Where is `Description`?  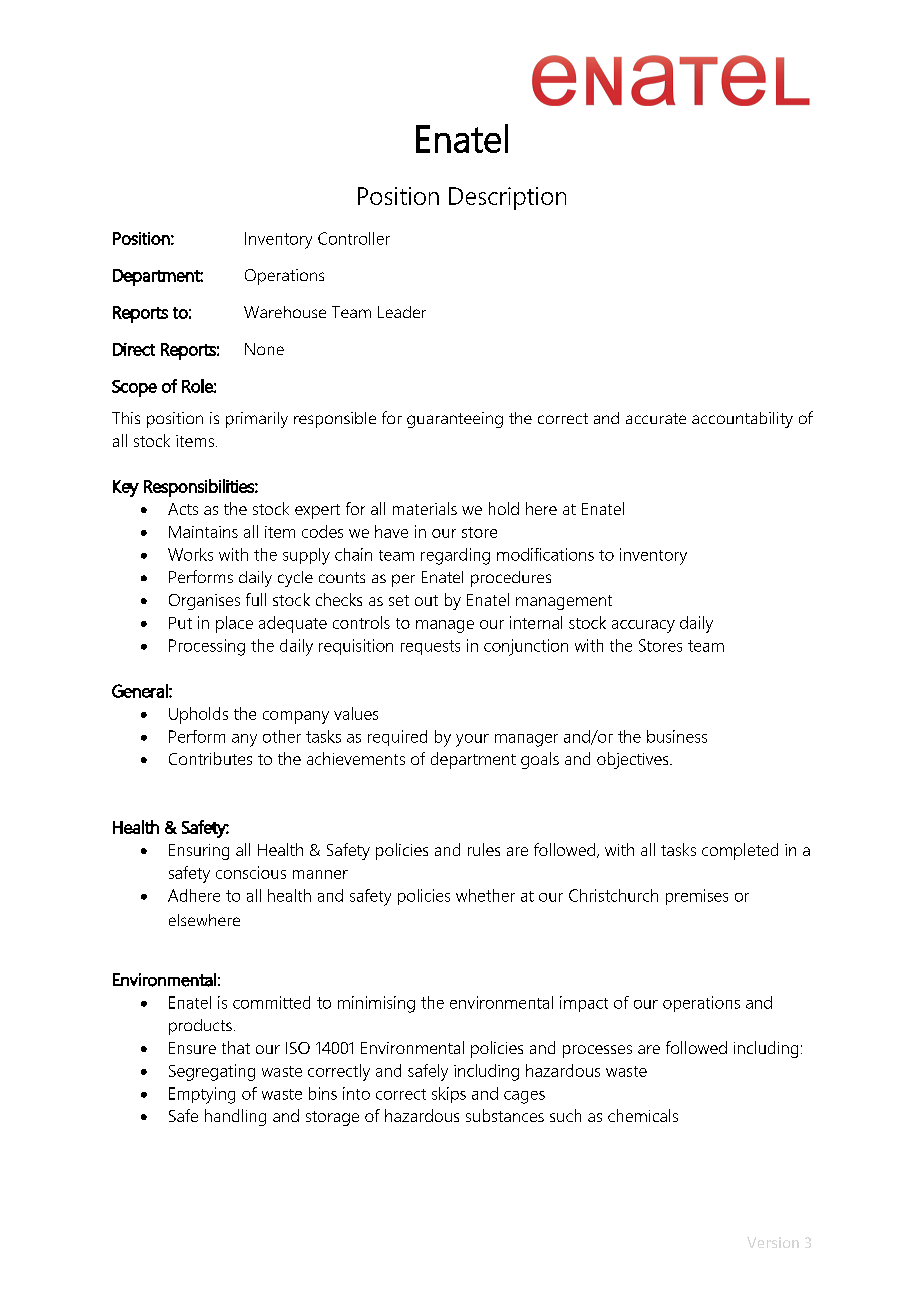
Description is located at coordinates (507, 198).
